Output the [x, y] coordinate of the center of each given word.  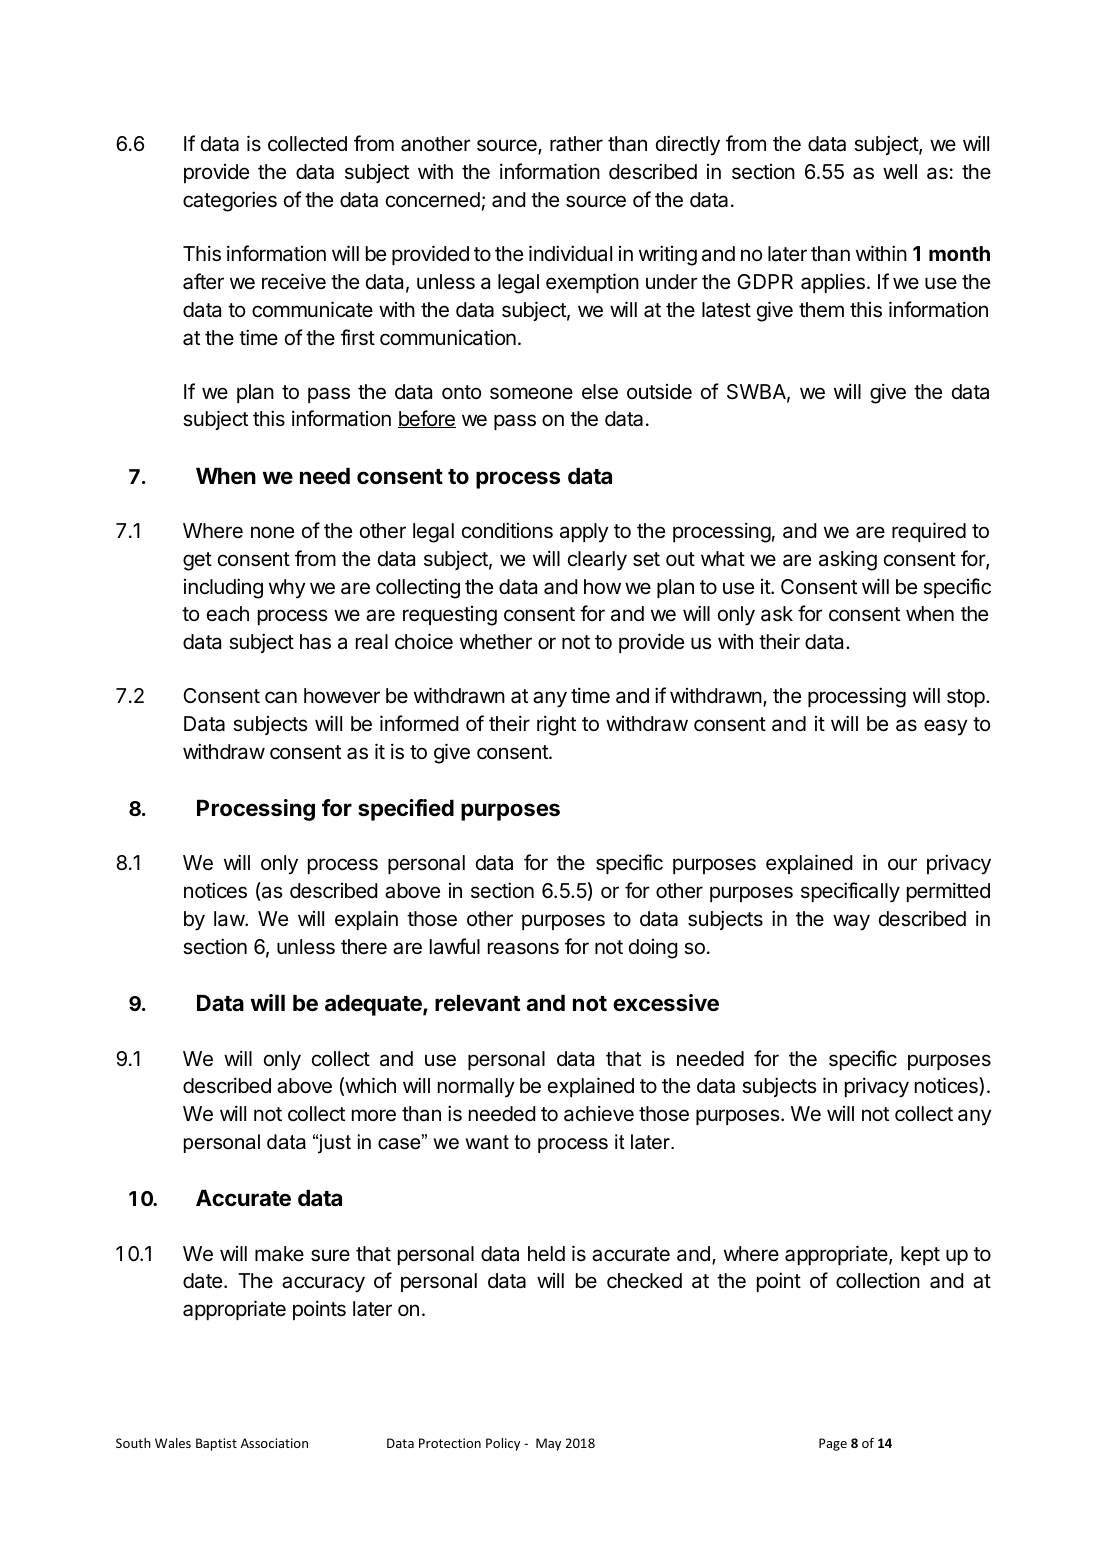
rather [576, 144]
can [281, 697]
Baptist [216, 1444]
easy [946, 727]
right [556, 725]
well [900, 172]
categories [230, 201]
